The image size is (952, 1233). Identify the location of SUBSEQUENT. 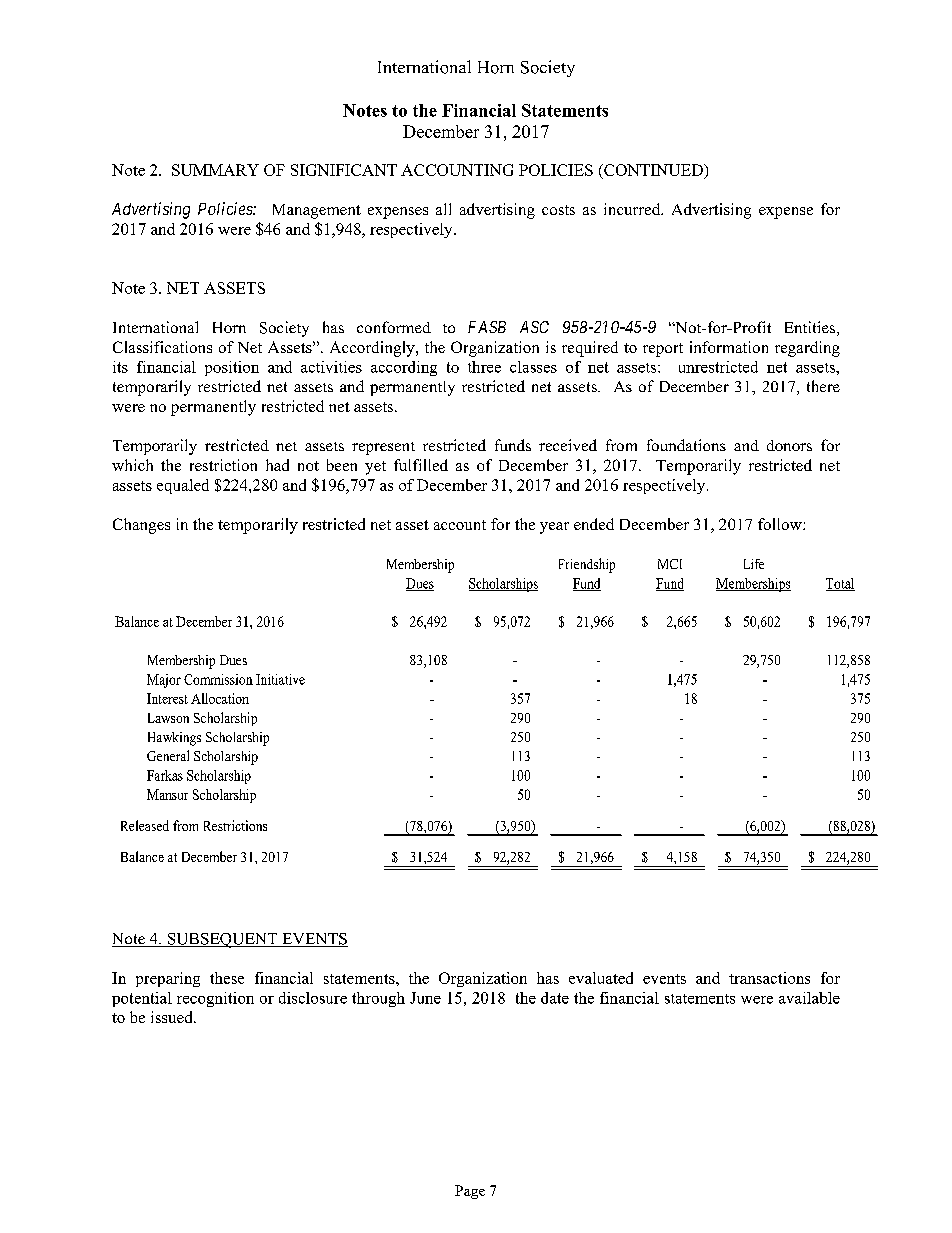
(222, 940).
